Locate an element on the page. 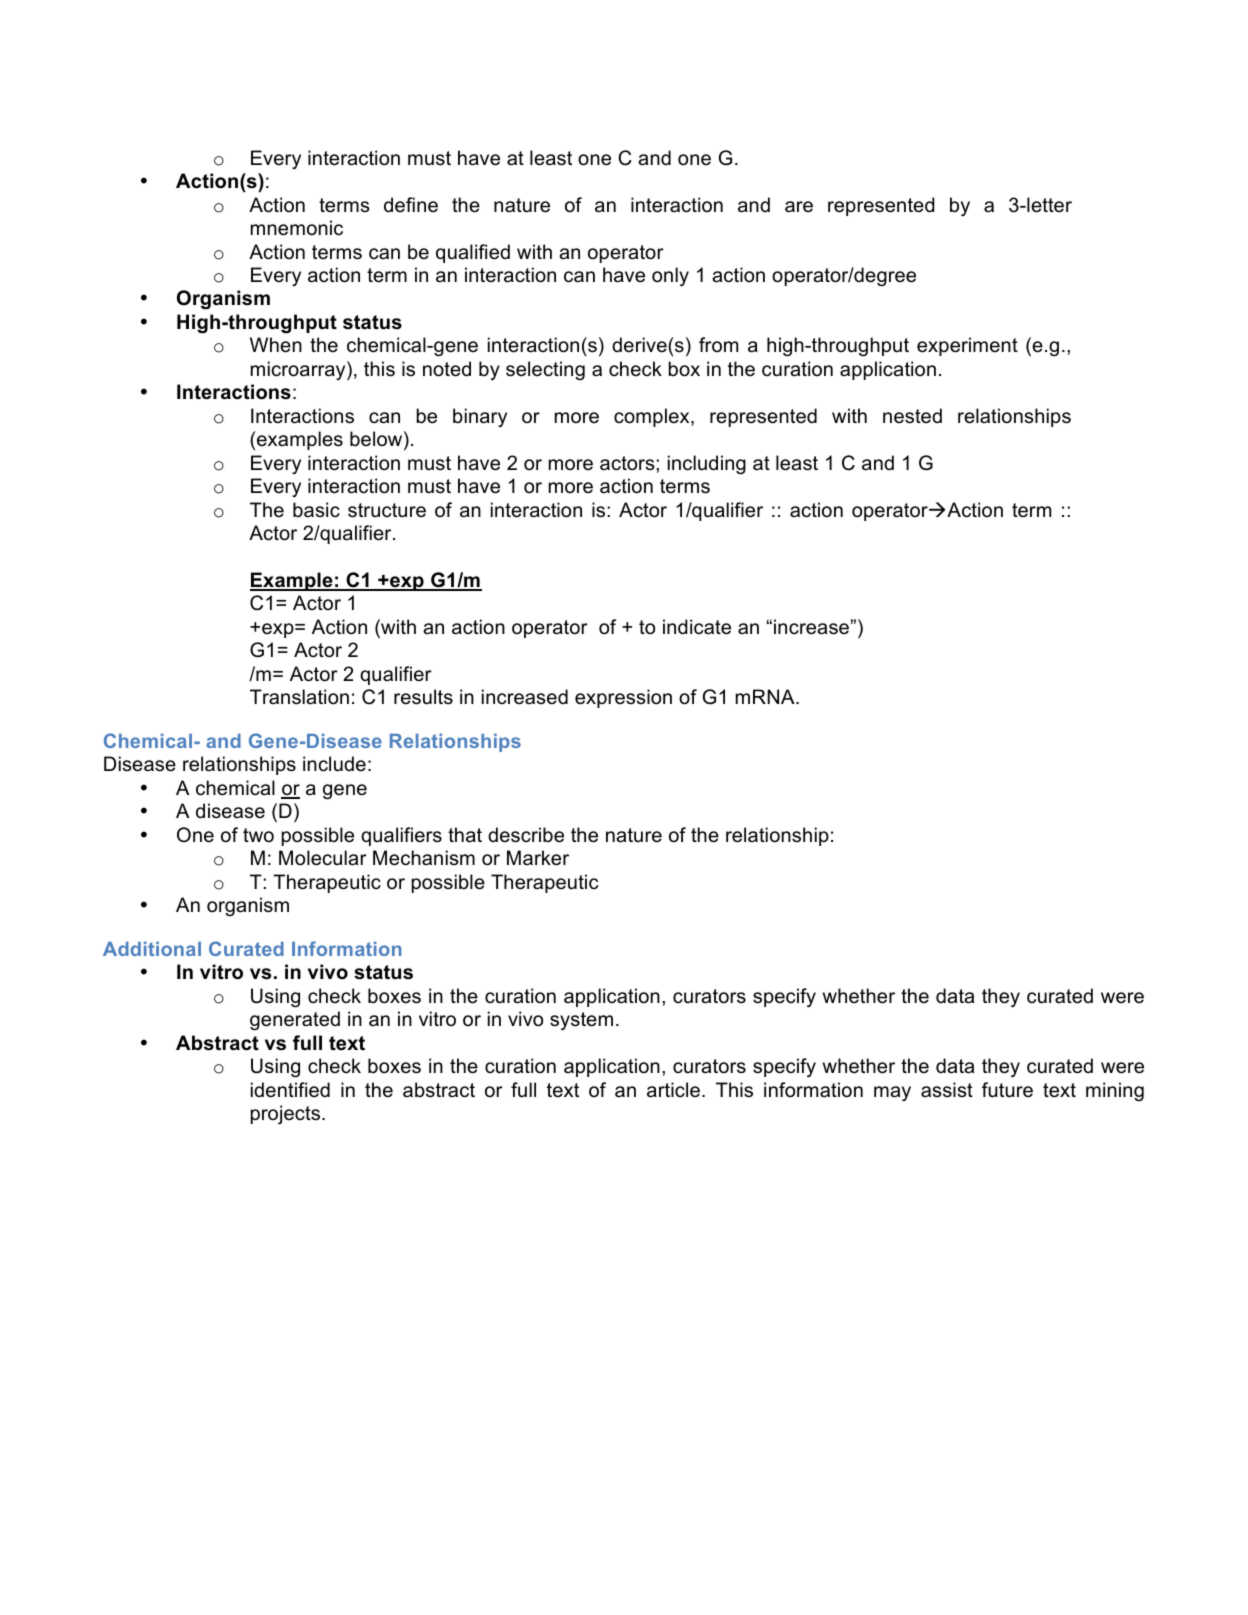  assist is located at coordinates (947, 1090).
